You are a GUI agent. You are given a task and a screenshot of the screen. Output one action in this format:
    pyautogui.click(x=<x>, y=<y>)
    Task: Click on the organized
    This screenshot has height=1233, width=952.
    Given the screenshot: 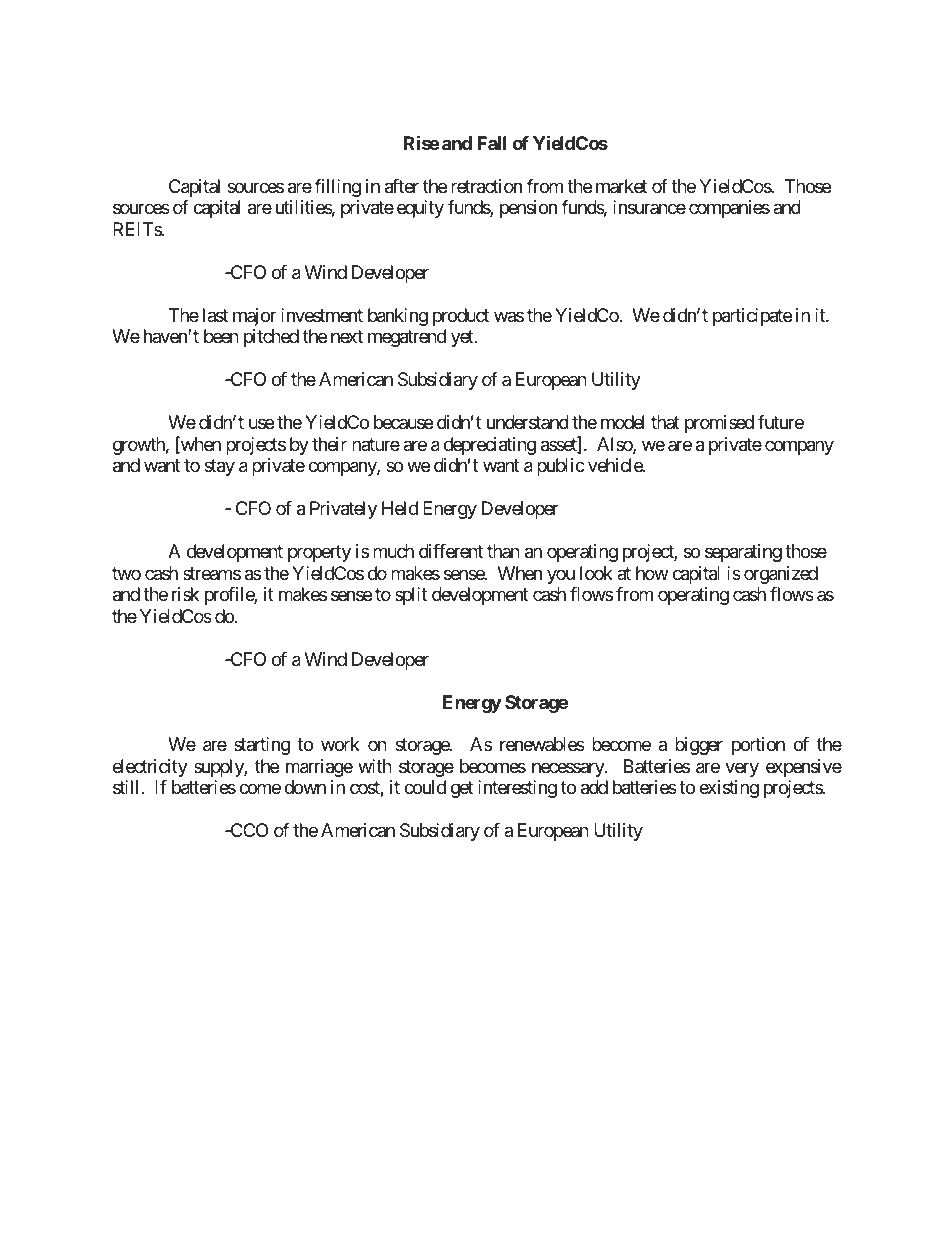 What is the action you would take?
    pyautogui.click(x=781, y=575)
